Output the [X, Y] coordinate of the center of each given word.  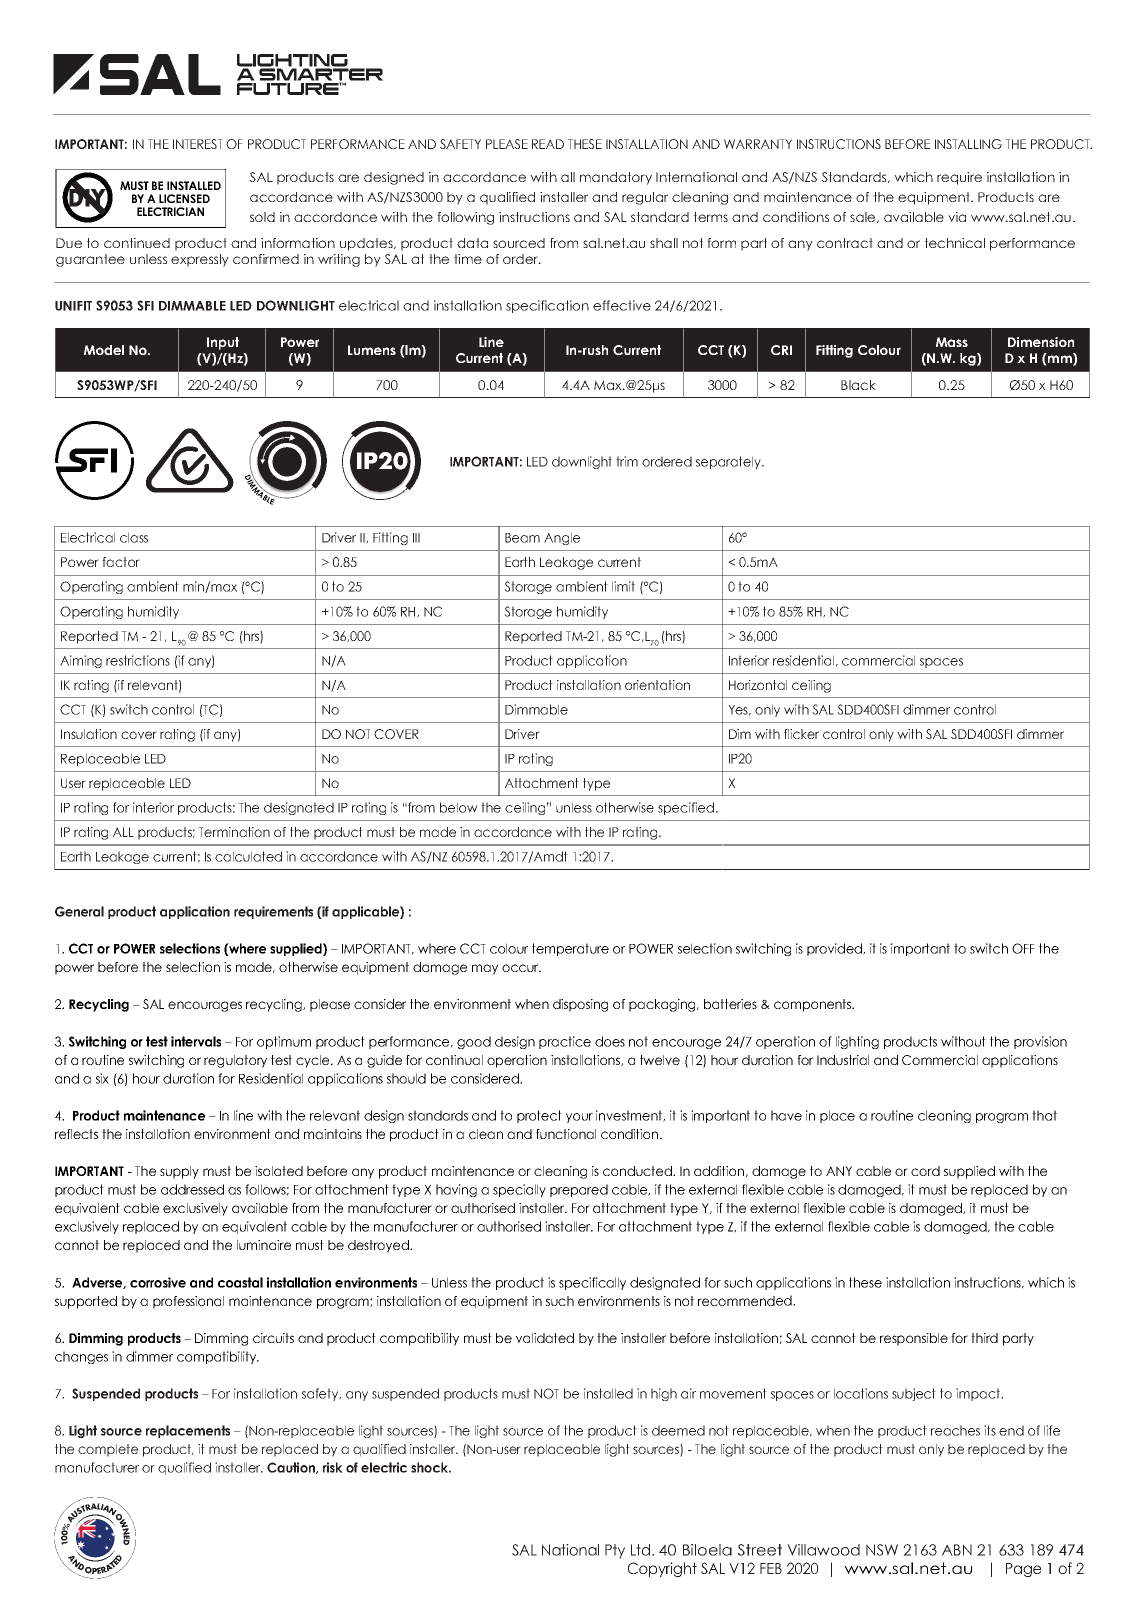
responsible [914, 1339]
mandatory [616, 178]
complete [108, 1450]
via [957, 217]
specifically [592, 1283]
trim [627, 461]
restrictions [138, 660]
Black [858, 385]
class [134, 537]
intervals [196, 1041]
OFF [1023, 948]
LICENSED [184, 198]
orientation [657, 685]
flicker [801, 734]
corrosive [158, 1282]
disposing [580, 1005]
